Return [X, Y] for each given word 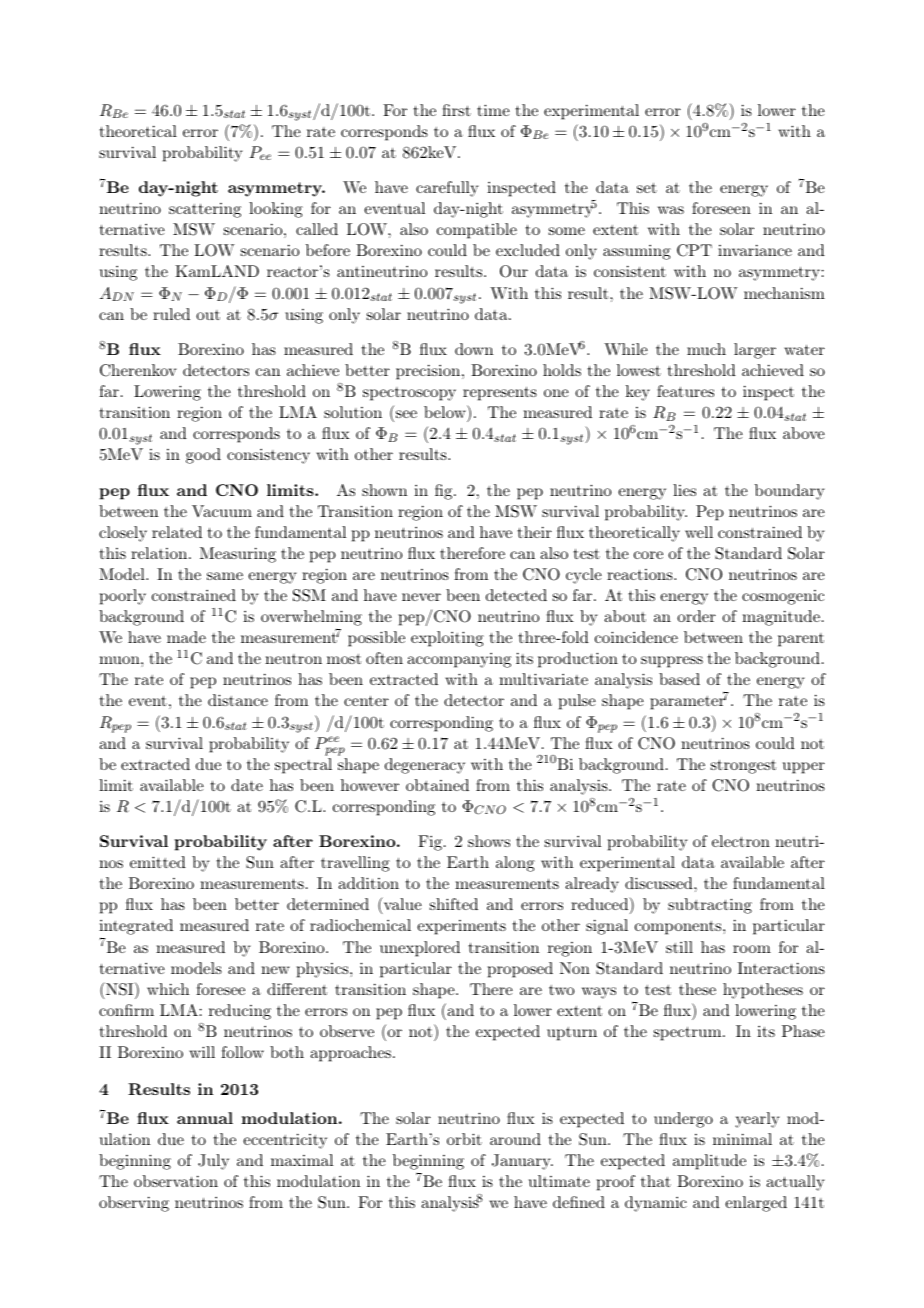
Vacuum [222, 511]
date [247, 785]
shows [489, 841]
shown [384, 490]
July [213, 1162]
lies [684, 490]
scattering [205, 210]
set [647, 188]
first [456, 110]
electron [741, 841]
